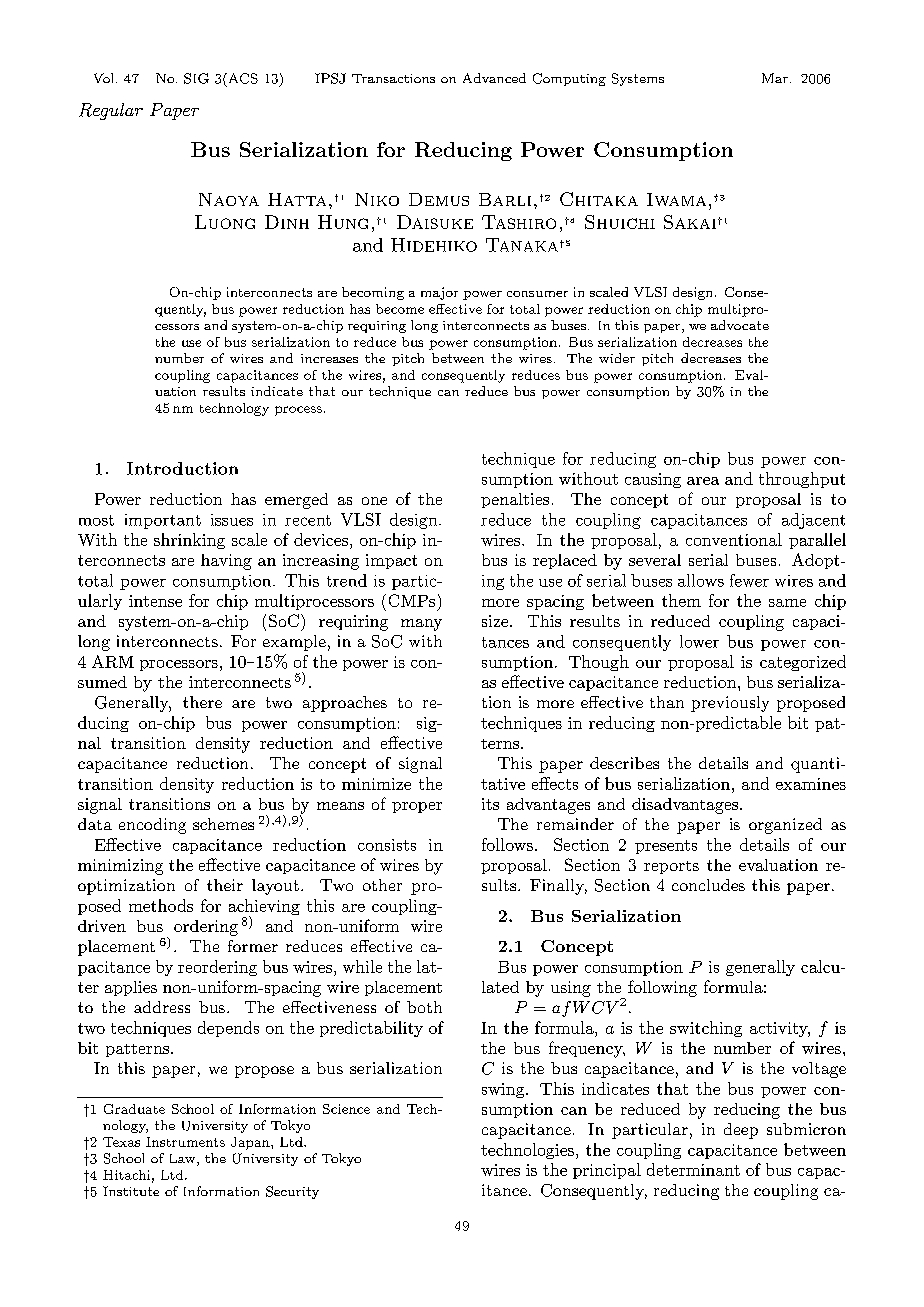 This screenshot has width=924, height=1307. I want to click on Instruments, so click(185, 1142).
